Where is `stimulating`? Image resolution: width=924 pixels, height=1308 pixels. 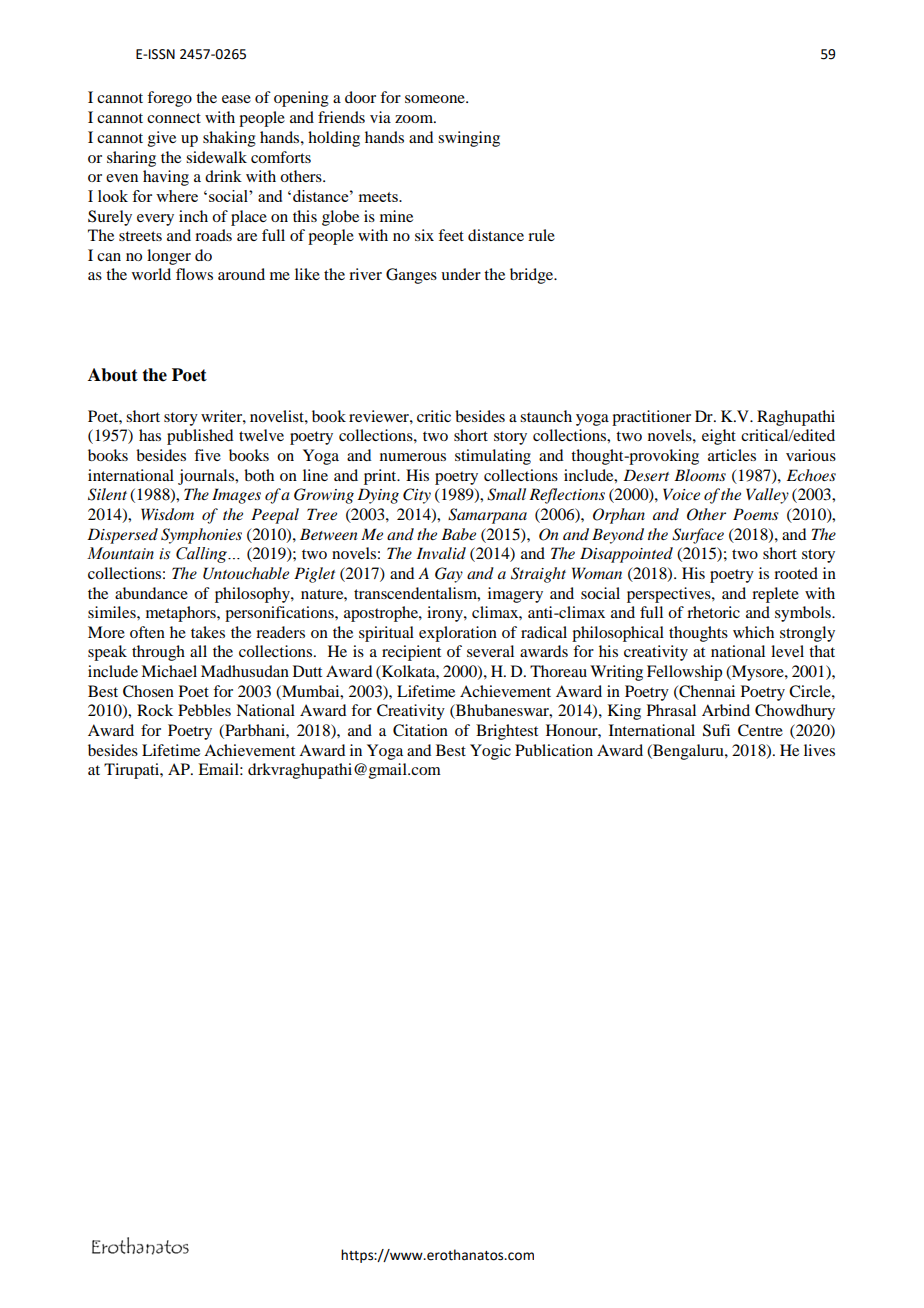 stimulating is located at coordinates (493, 457).
